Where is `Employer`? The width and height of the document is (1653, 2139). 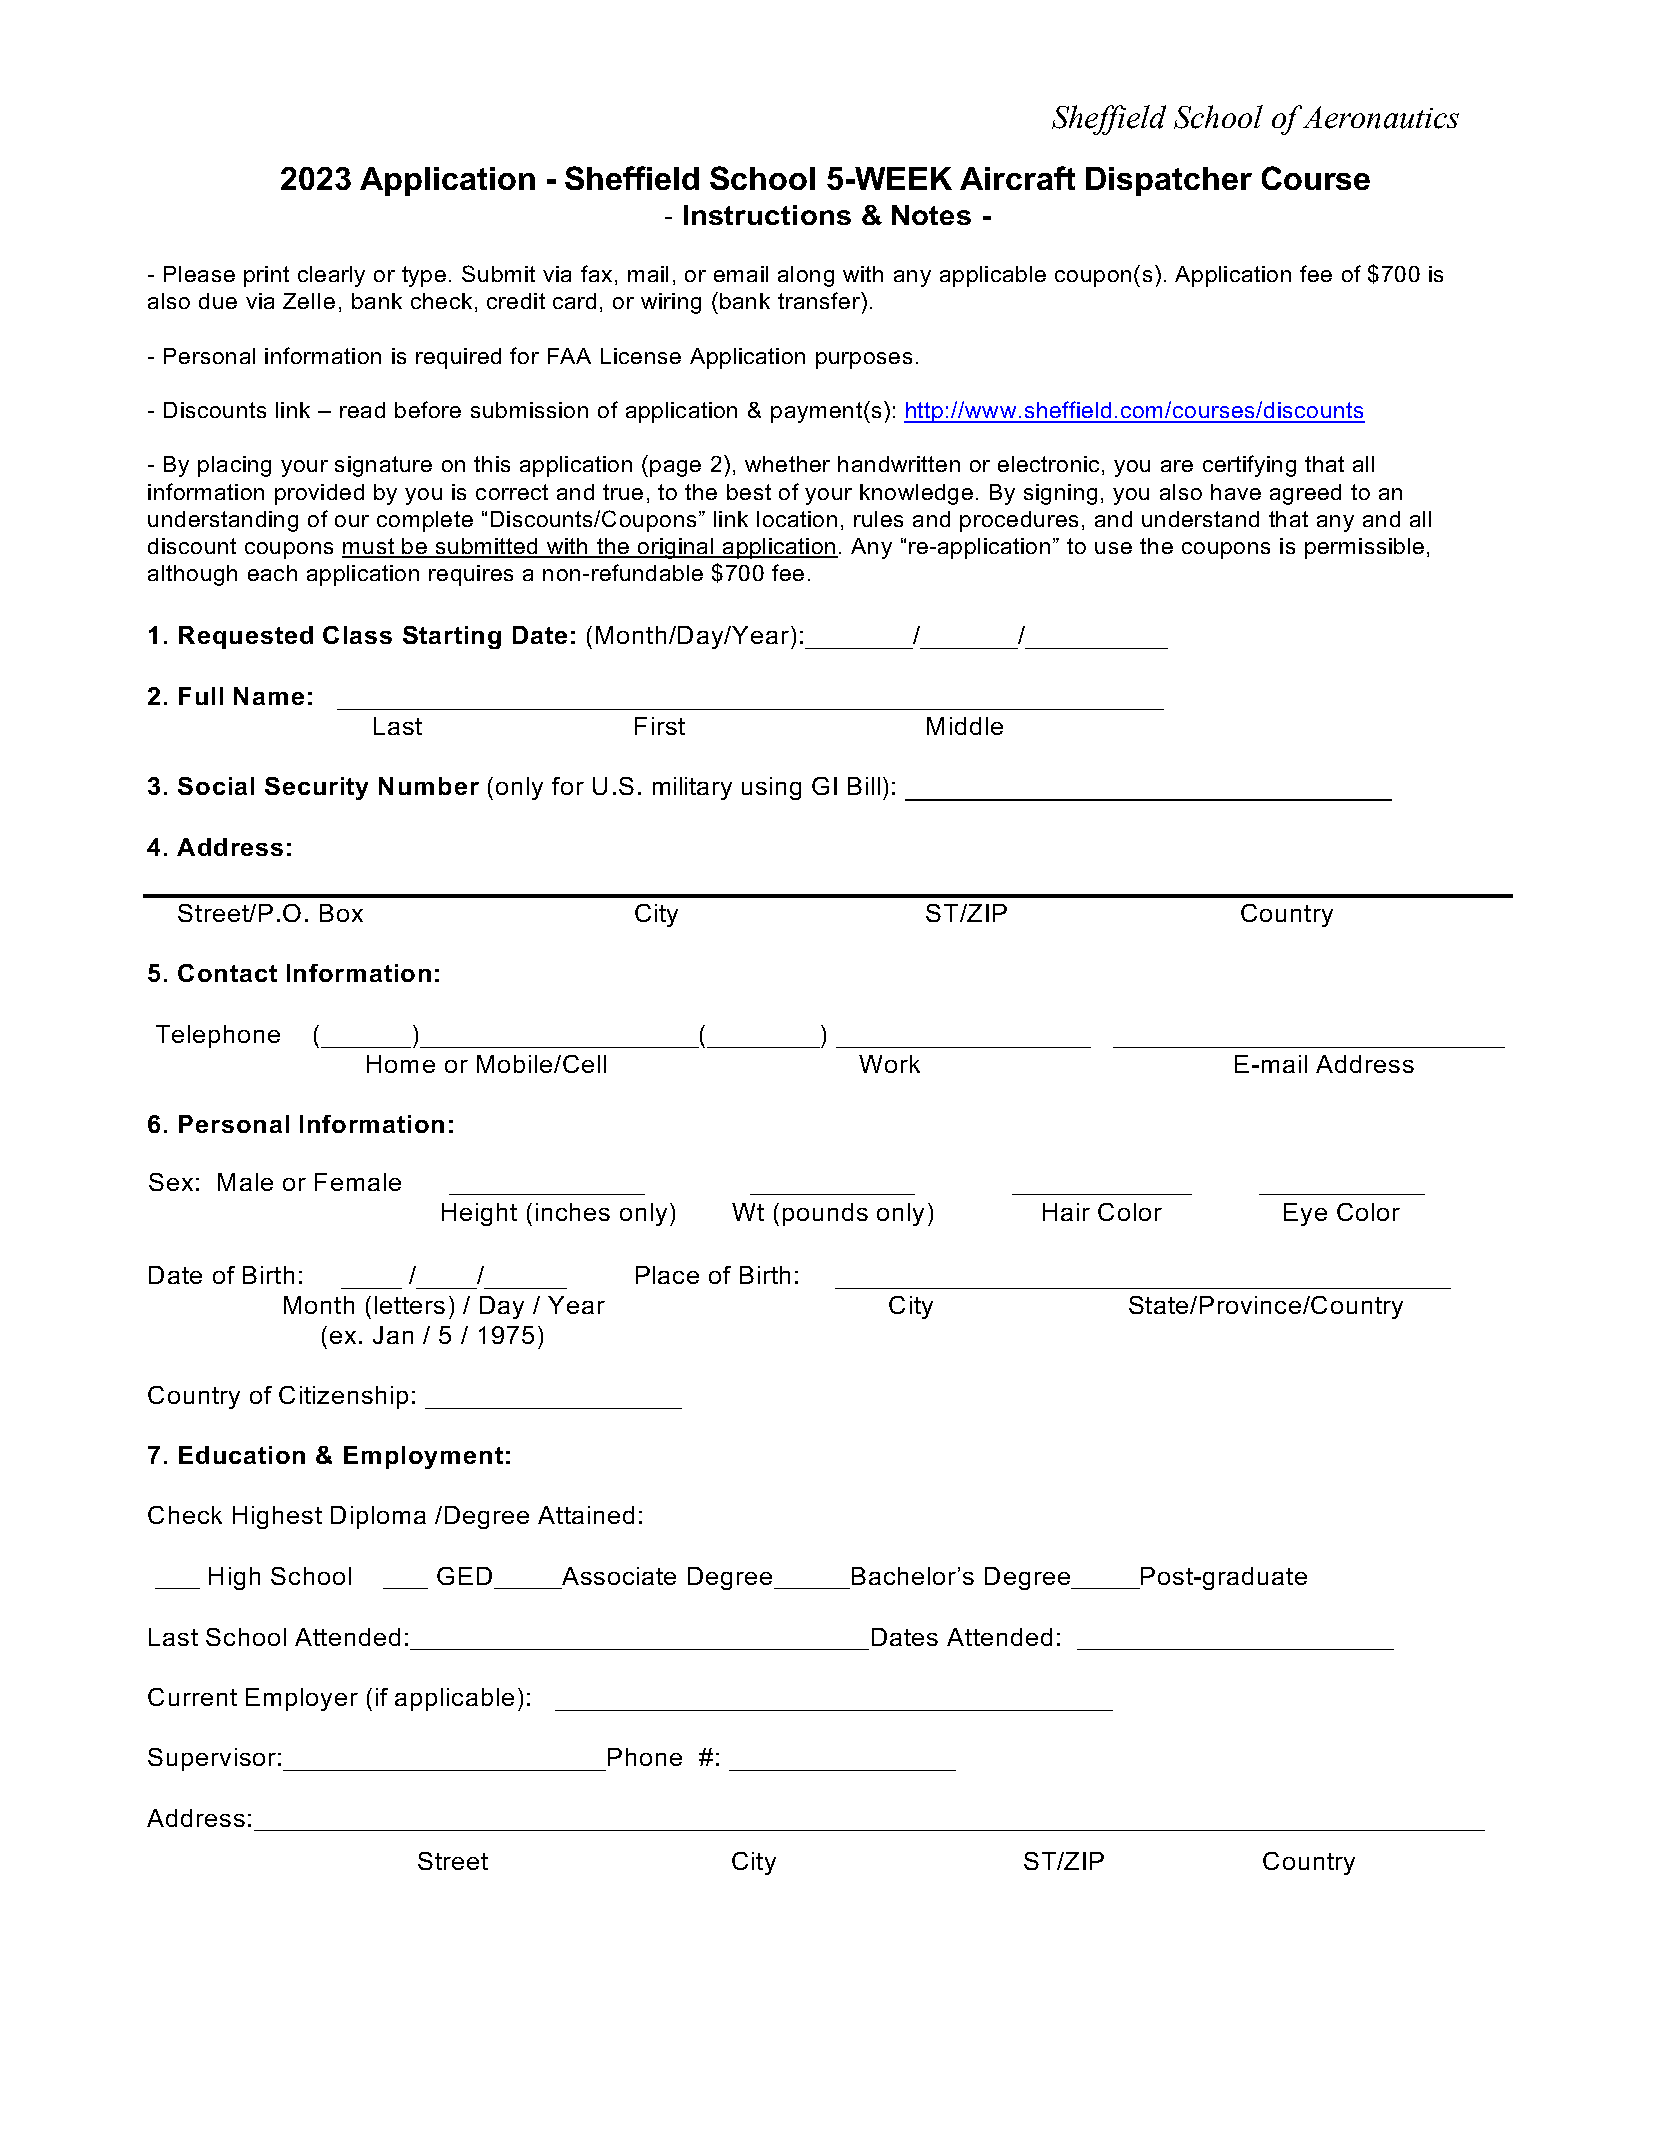 Employer is located at coordinates (302, 1699).
